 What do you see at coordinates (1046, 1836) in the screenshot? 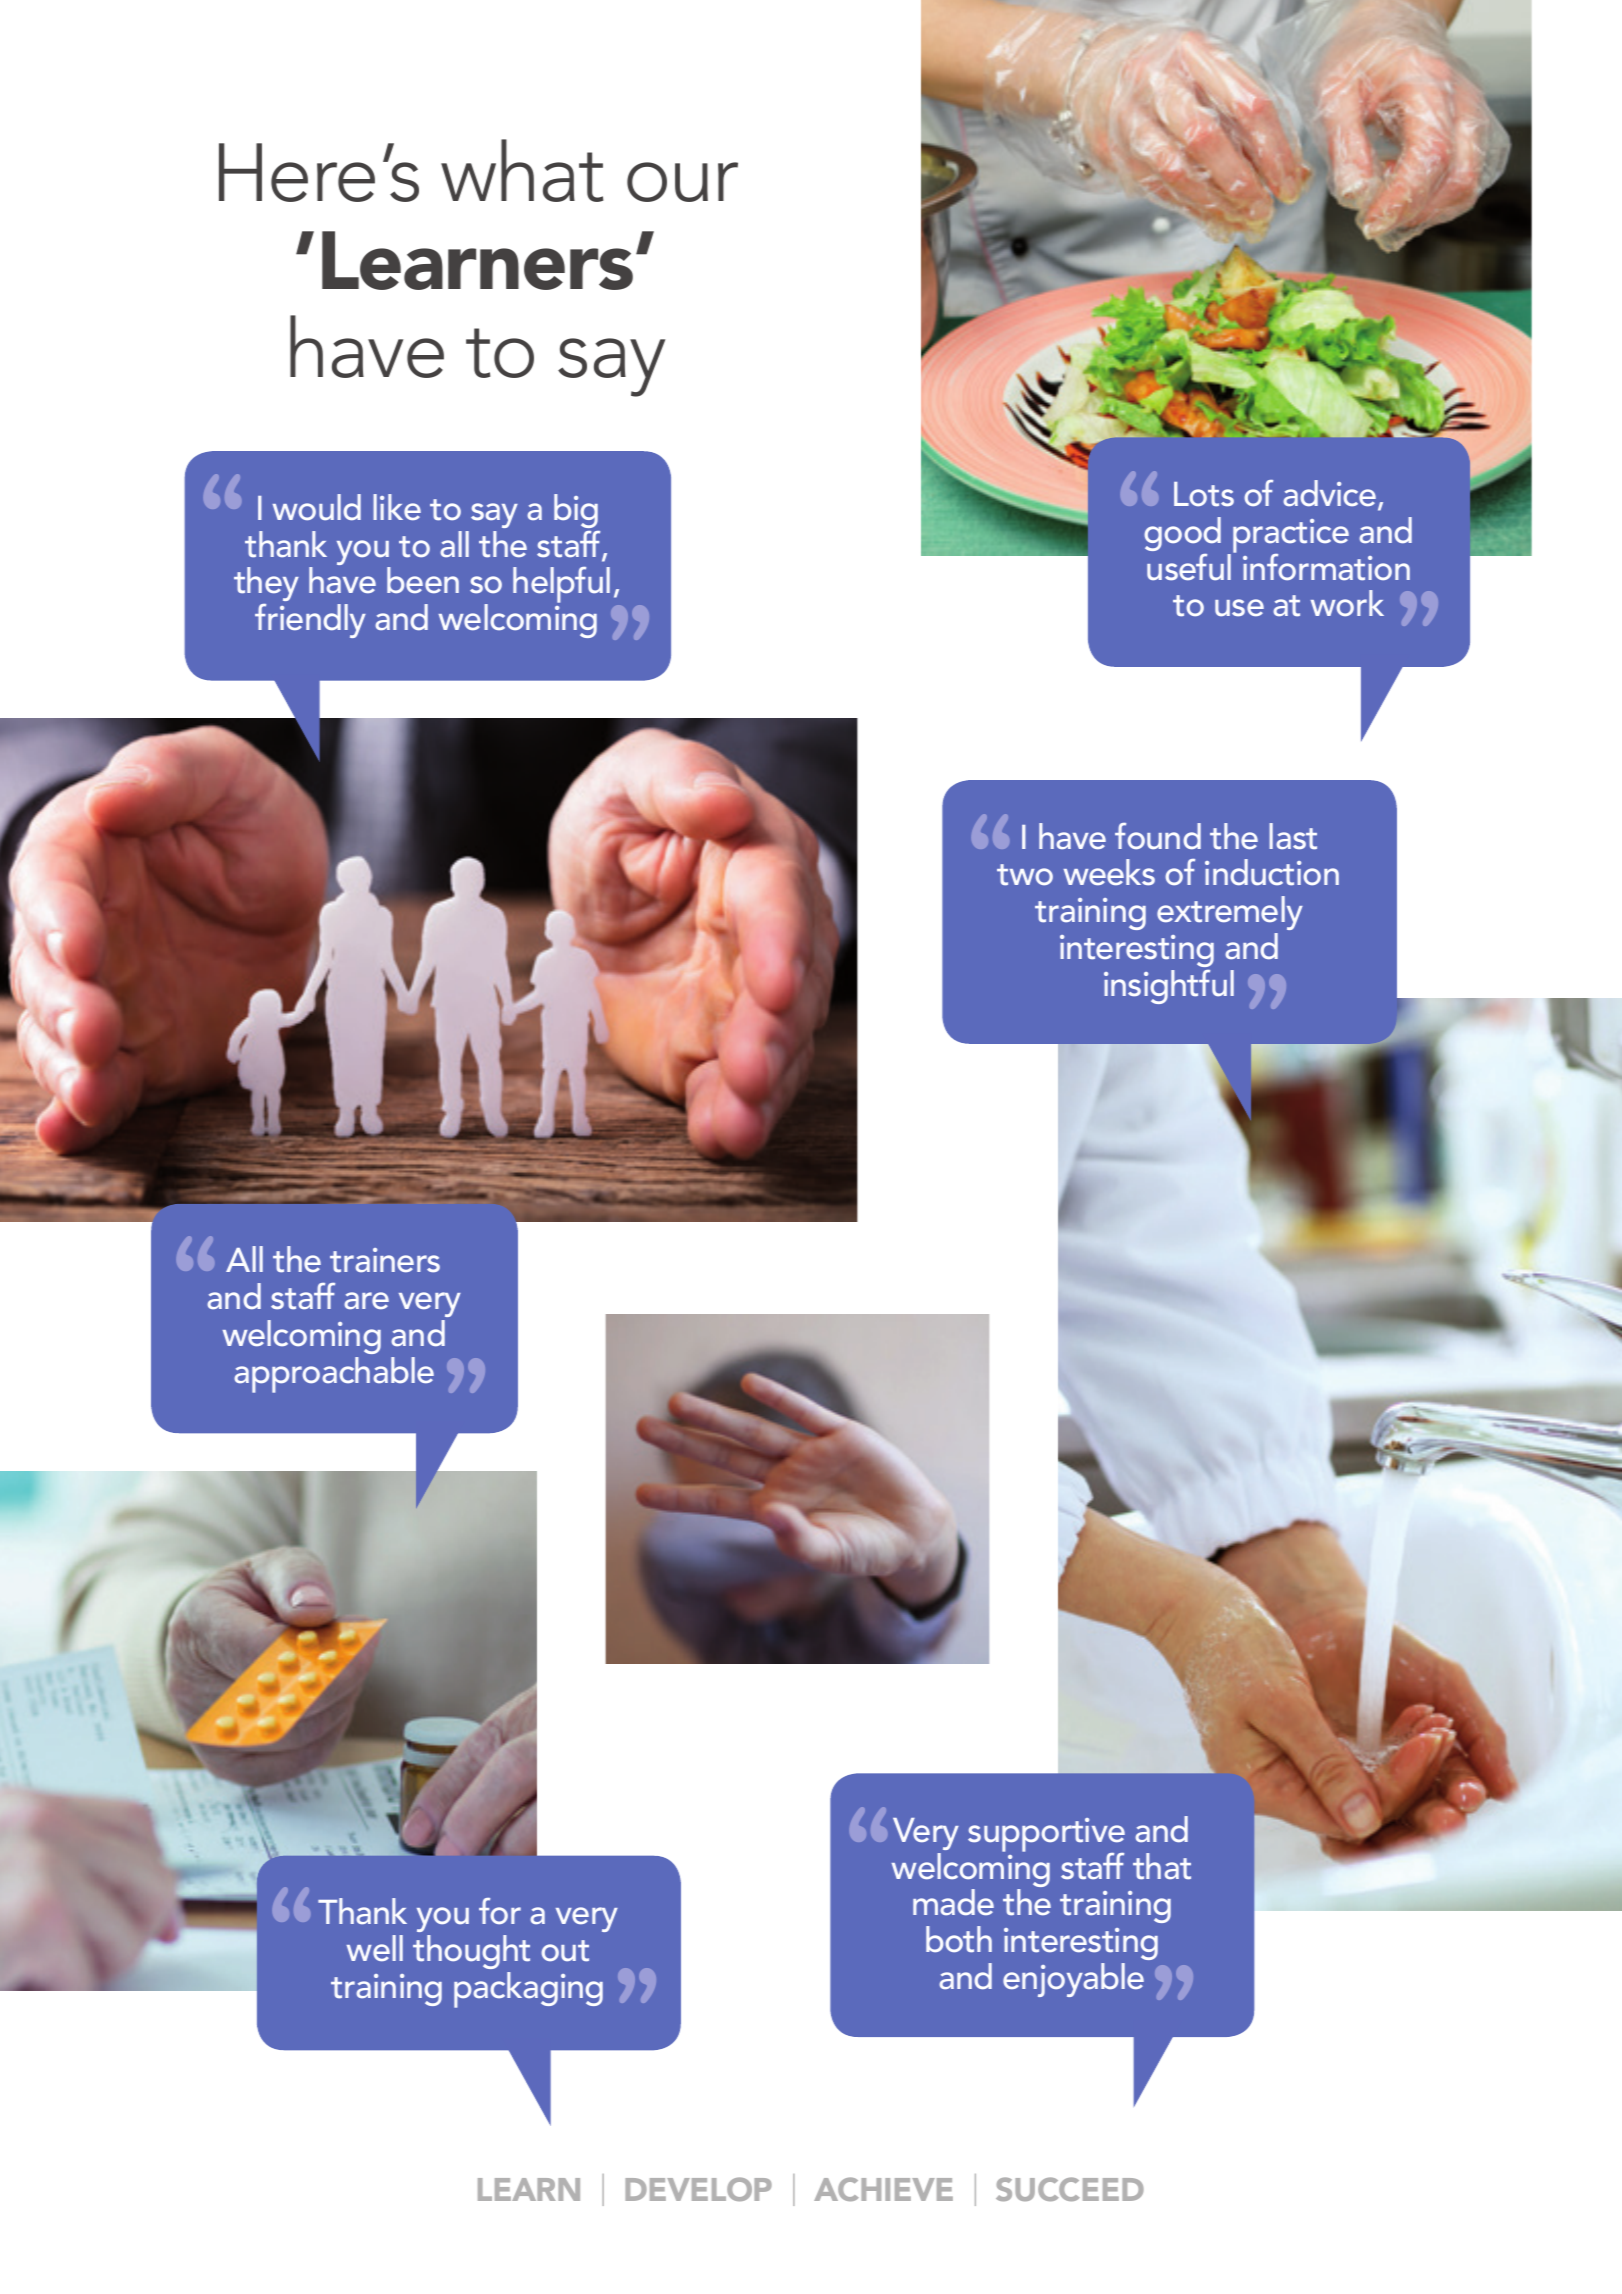
I see `supportive` at bounding box center [1046, 1836].
